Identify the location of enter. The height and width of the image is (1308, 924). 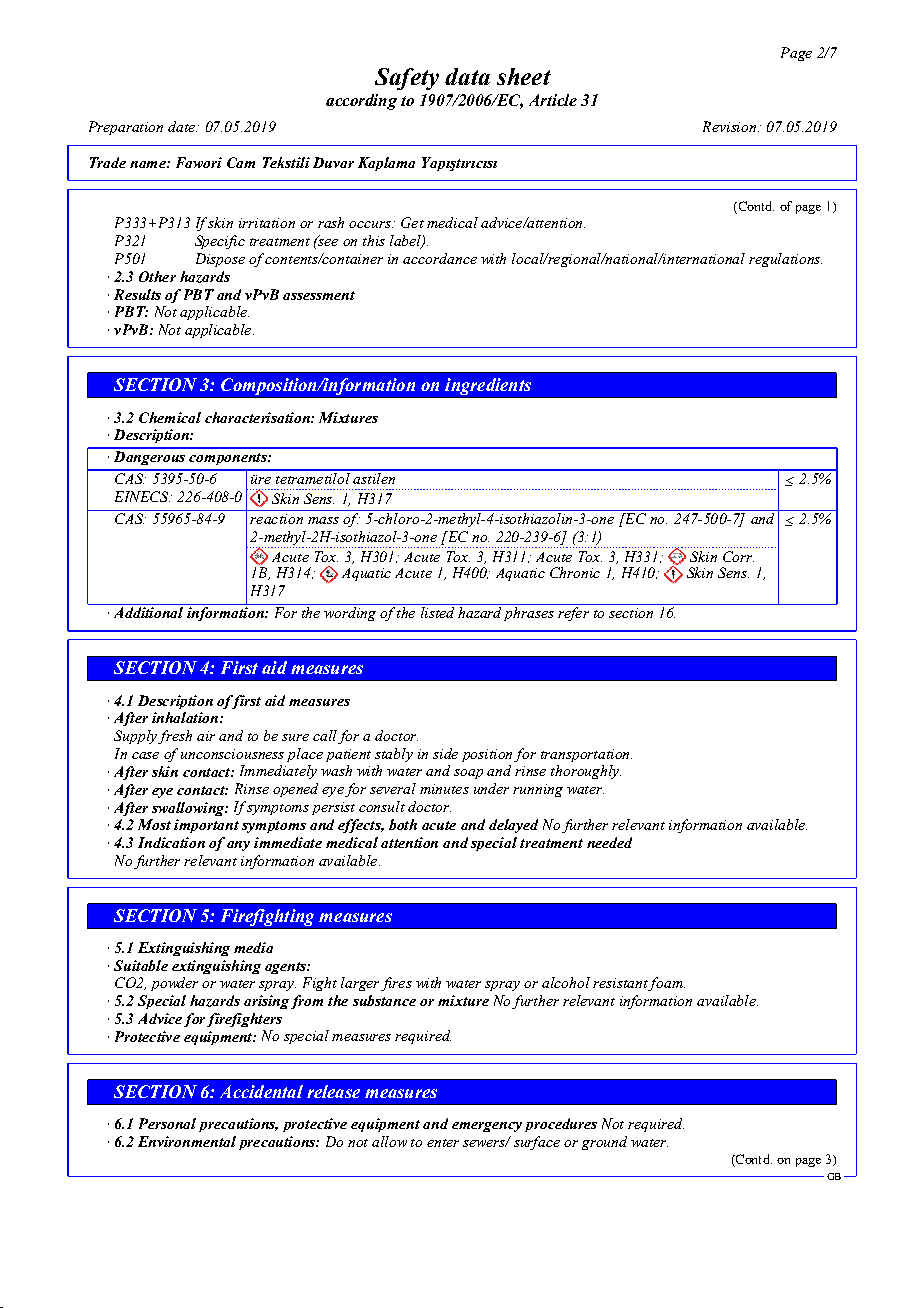
(443, 1143).
